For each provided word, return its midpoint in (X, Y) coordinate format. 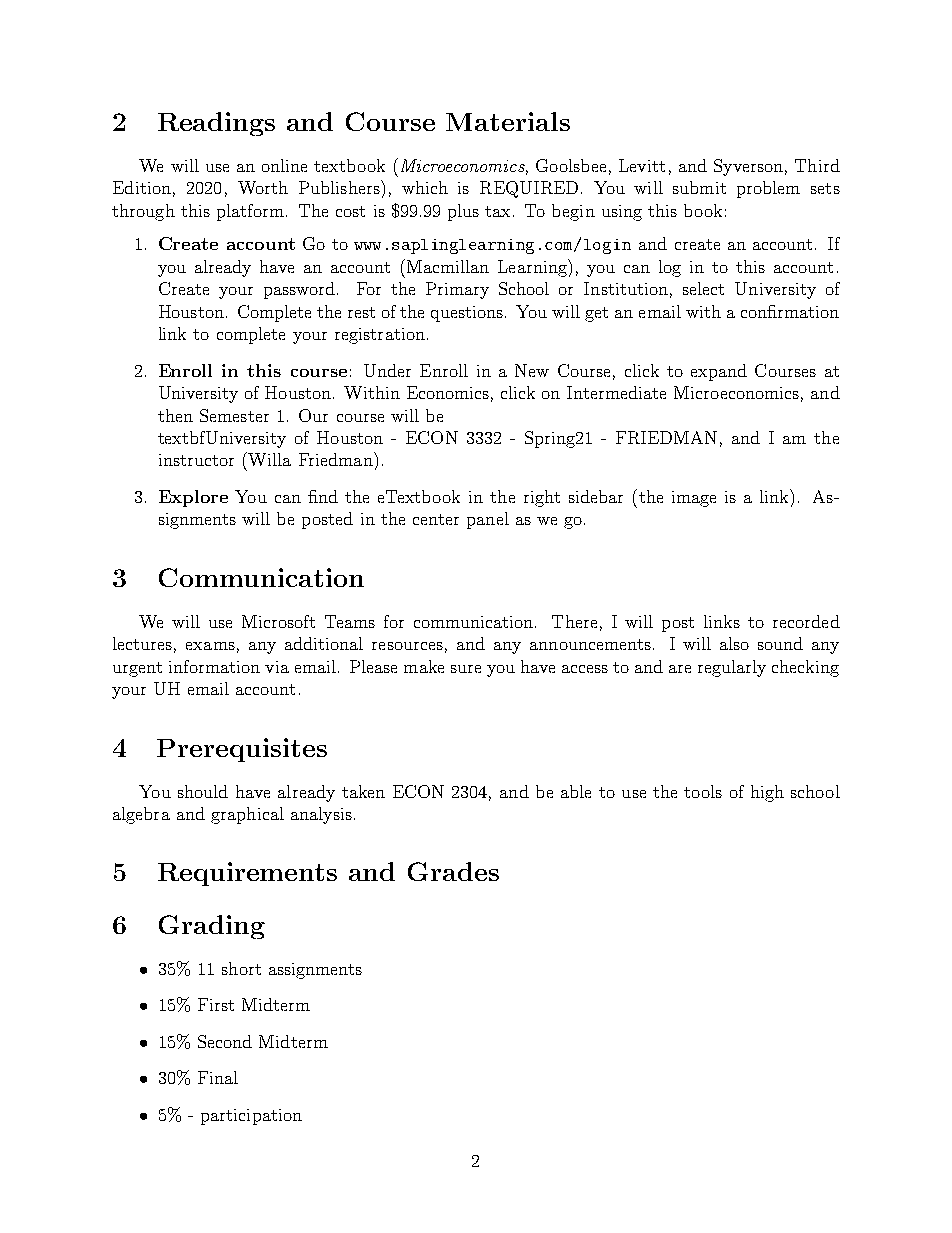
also (734, 643)
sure (466, 669)
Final (218, 1077)
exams (210, 646)
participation (251, 1117)
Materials (508, 121)
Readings (216, 124)
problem (768, 189)
